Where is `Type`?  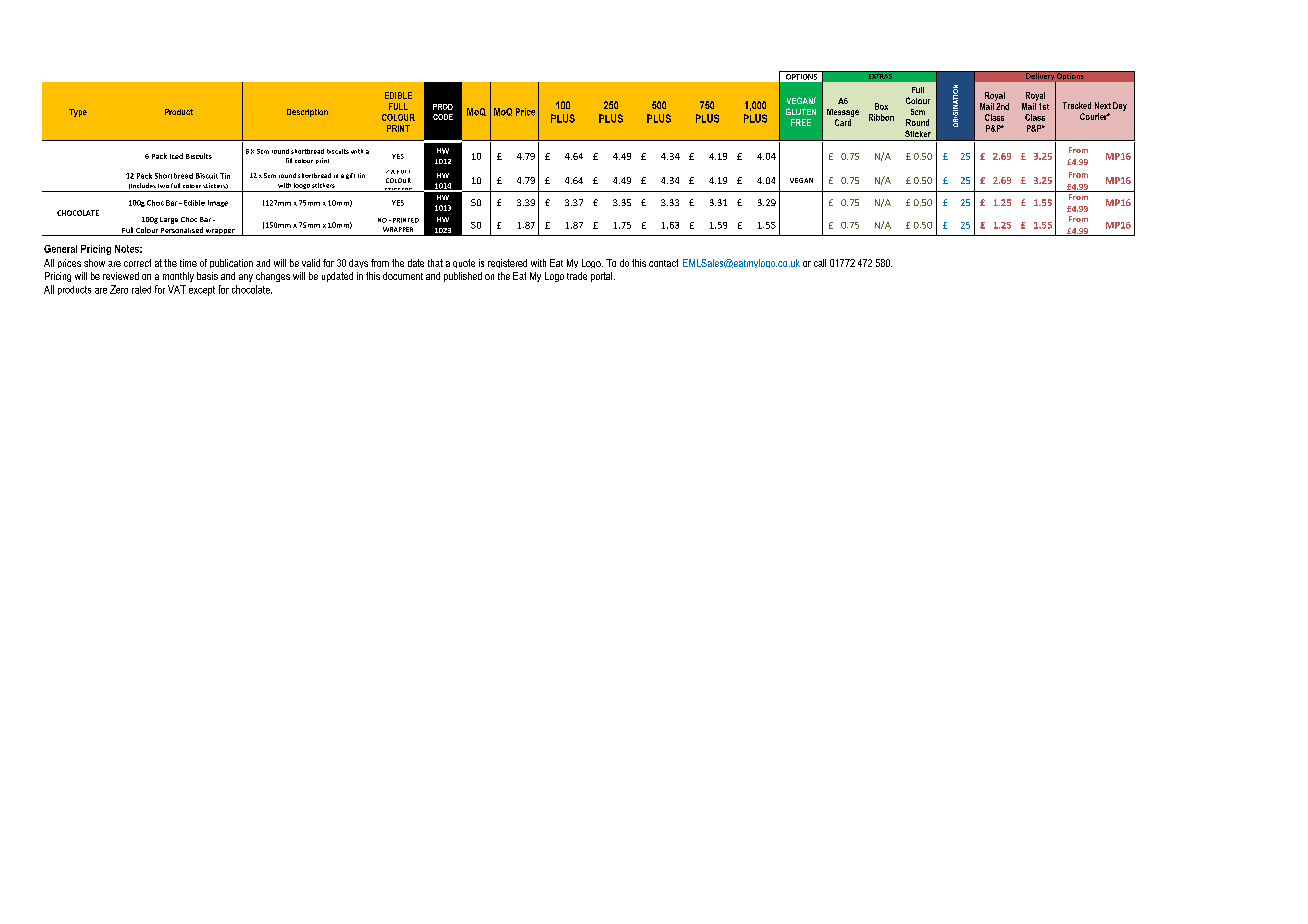 Type is located at coordinates (78, 113).
